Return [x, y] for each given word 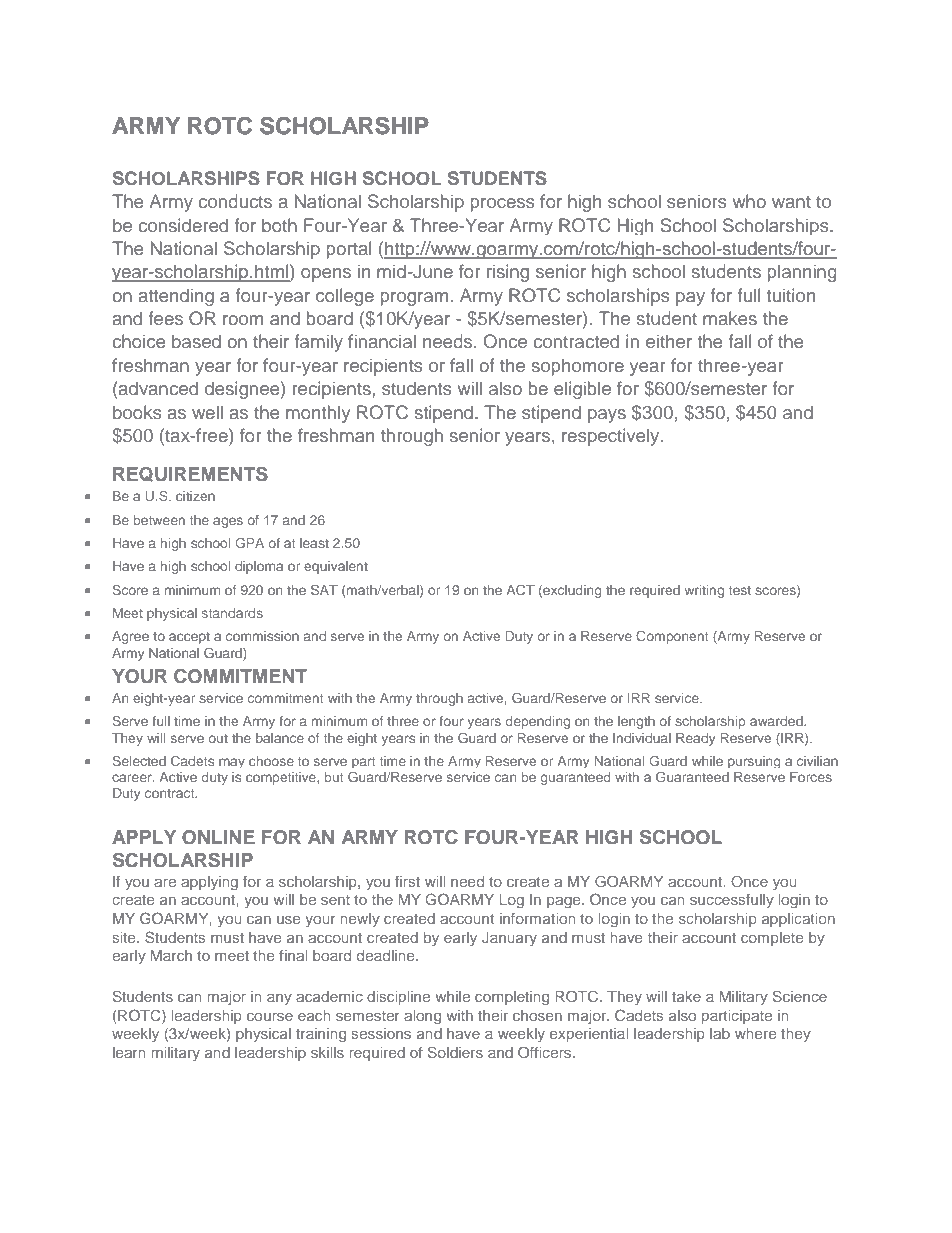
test [740, 590]
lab [720, 1033]
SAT [324, 590]
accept [189, 638]
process [502, 205]
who [749, 201]
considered [183, 225]
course [270, 1016]
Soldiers [455, 1052]
